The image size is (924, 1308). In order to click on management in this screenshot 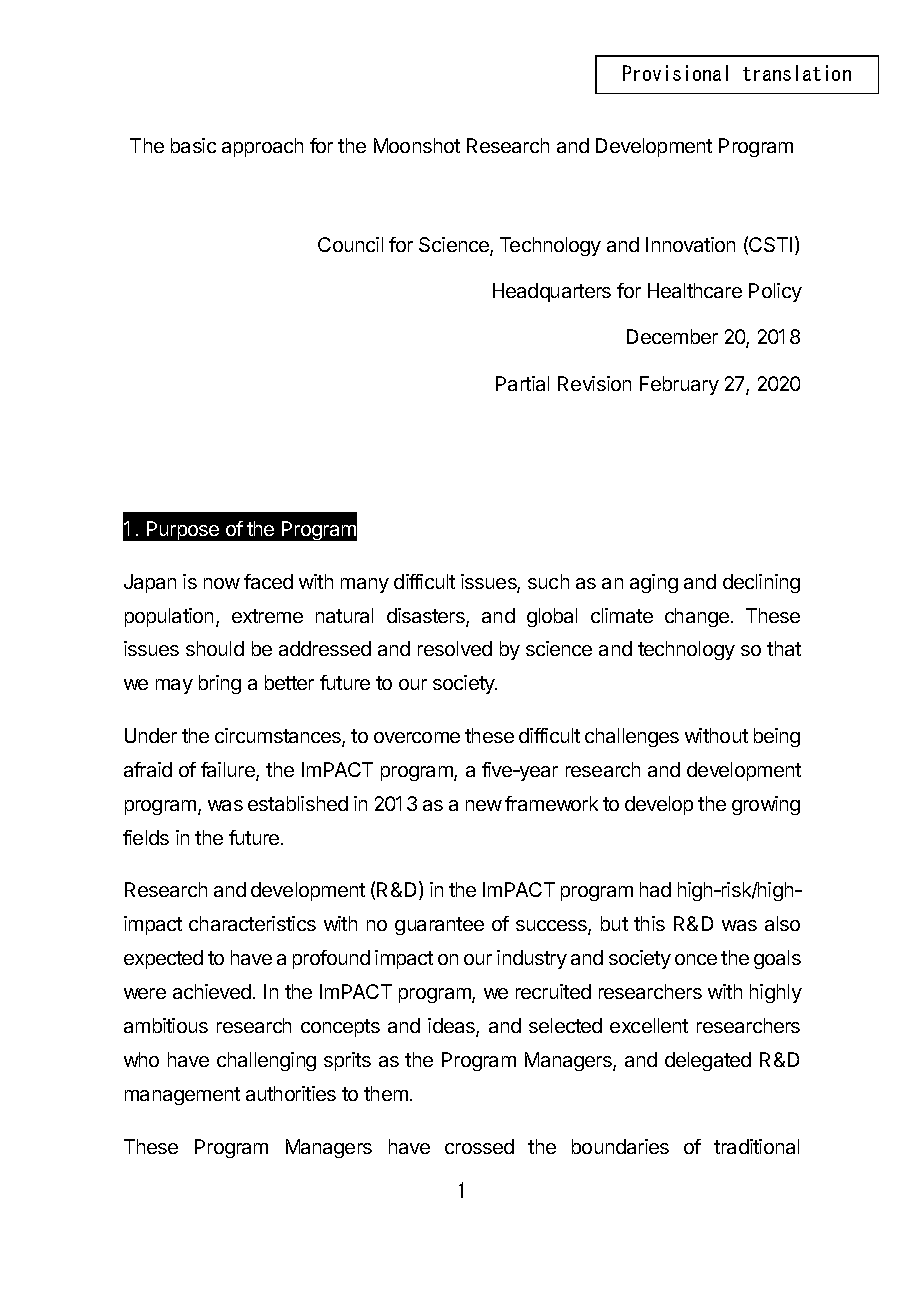, I will do `click(182, 1096)`.
